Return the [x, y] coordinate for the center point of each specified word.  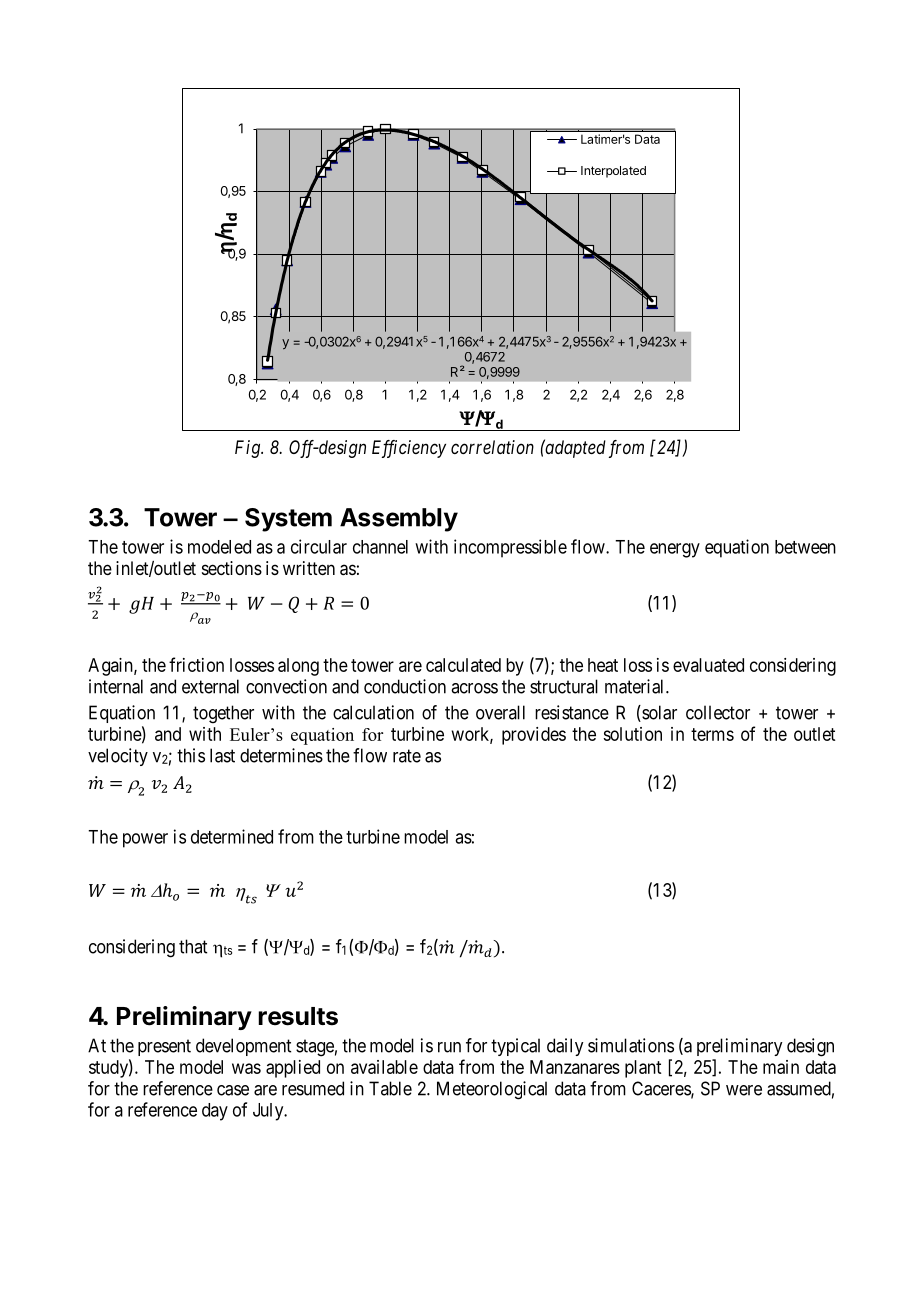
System [288, 520]
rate [407, 756]
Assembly [399, 520]
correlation [492, 447]
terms [712, 734]
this [191, 755]
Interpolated [613, 172]
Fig [248, 449]
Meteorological [492, 1090]
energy [675, 550]
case [233, 1090]
